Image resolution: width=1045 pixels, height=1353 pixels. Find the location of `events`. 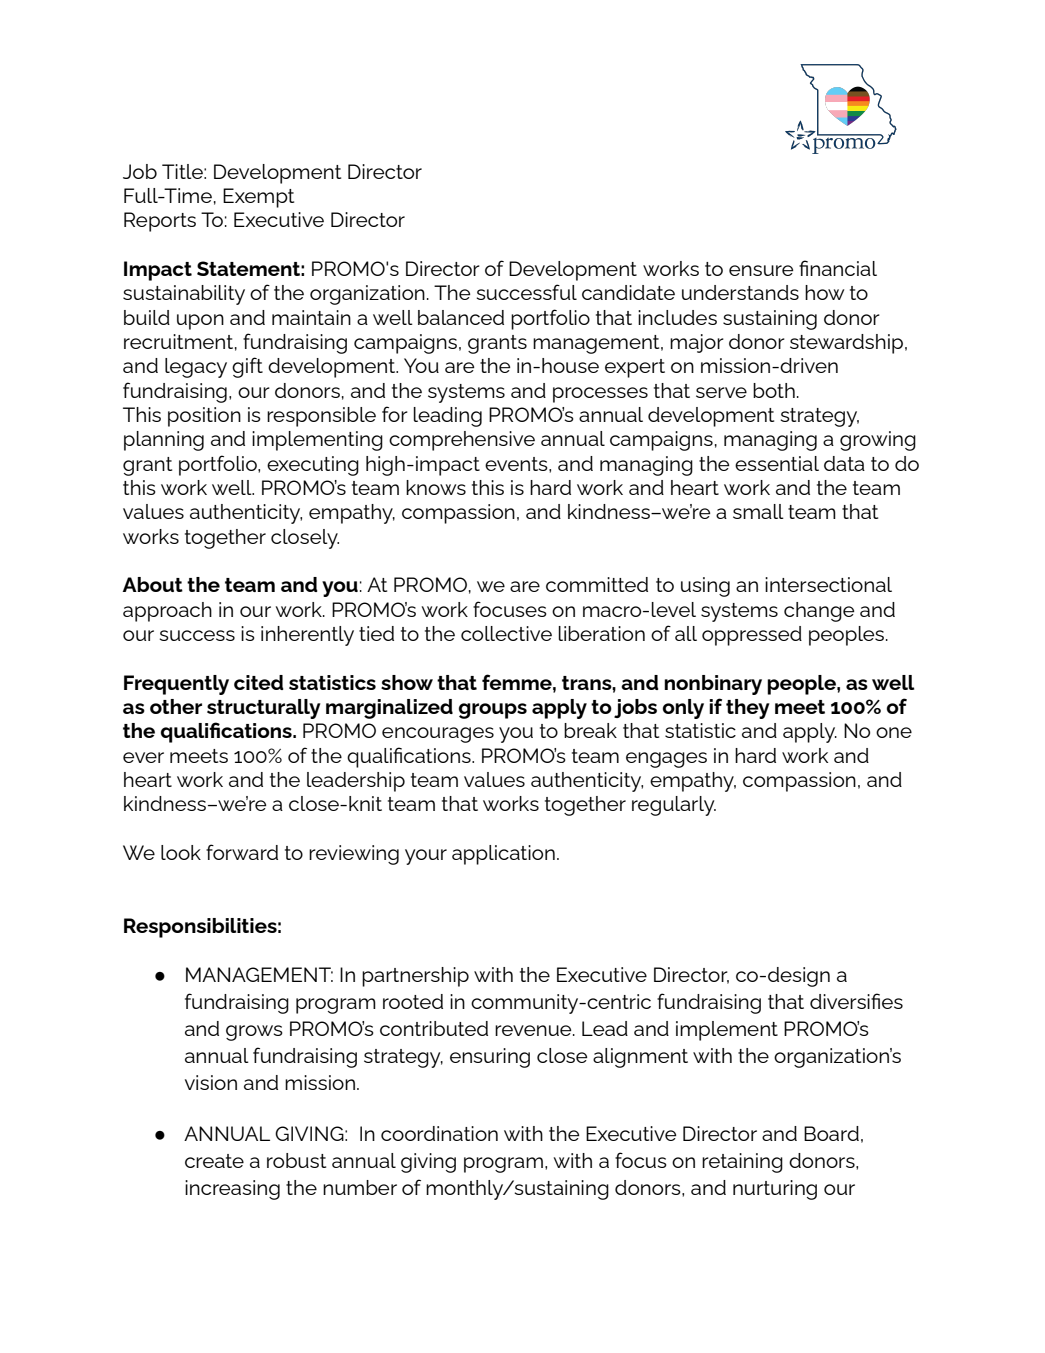

events is located at coordinates (517, 464).
